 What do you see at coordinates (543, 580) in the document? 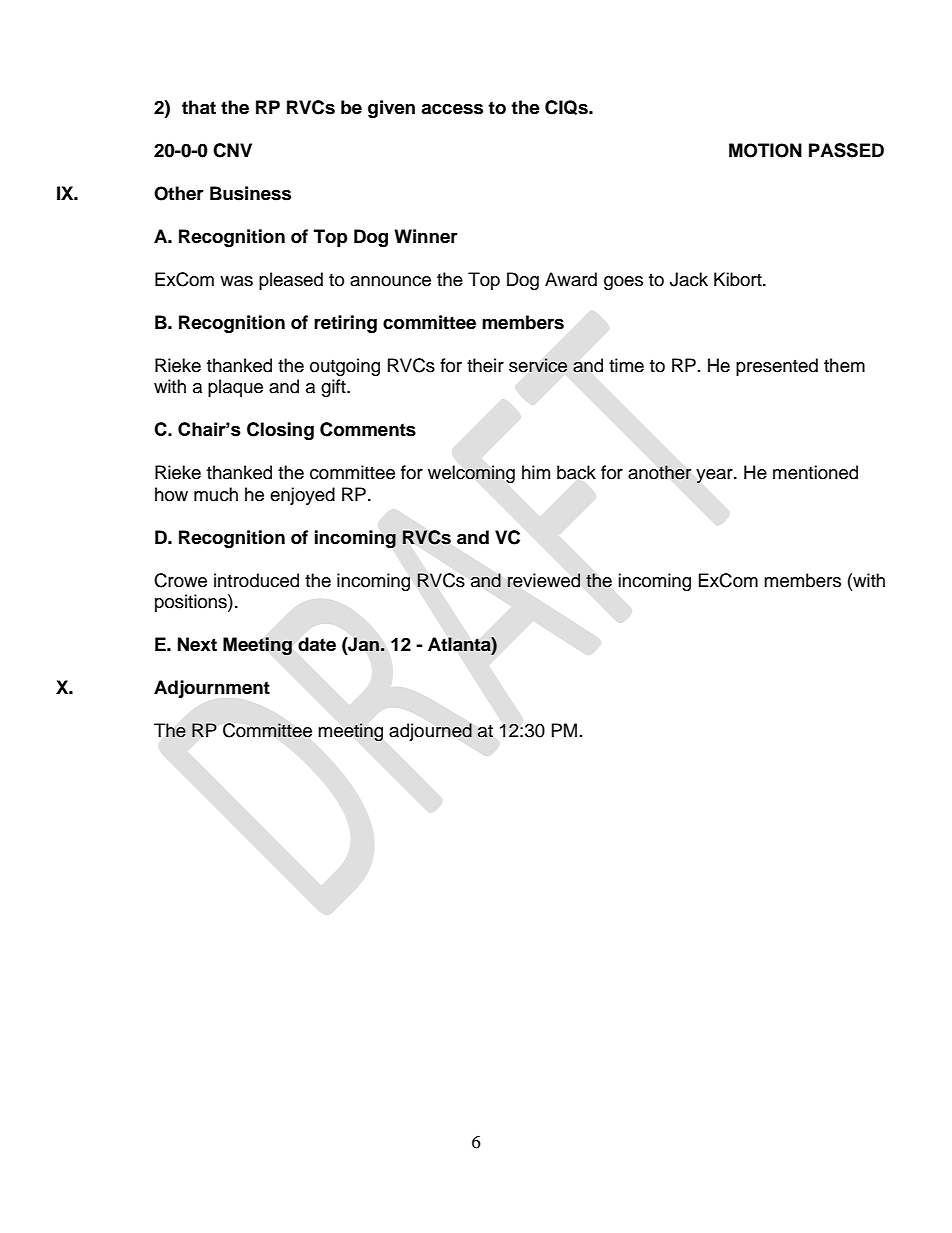
I see `reviewed` at bounding box center [543, 580].
